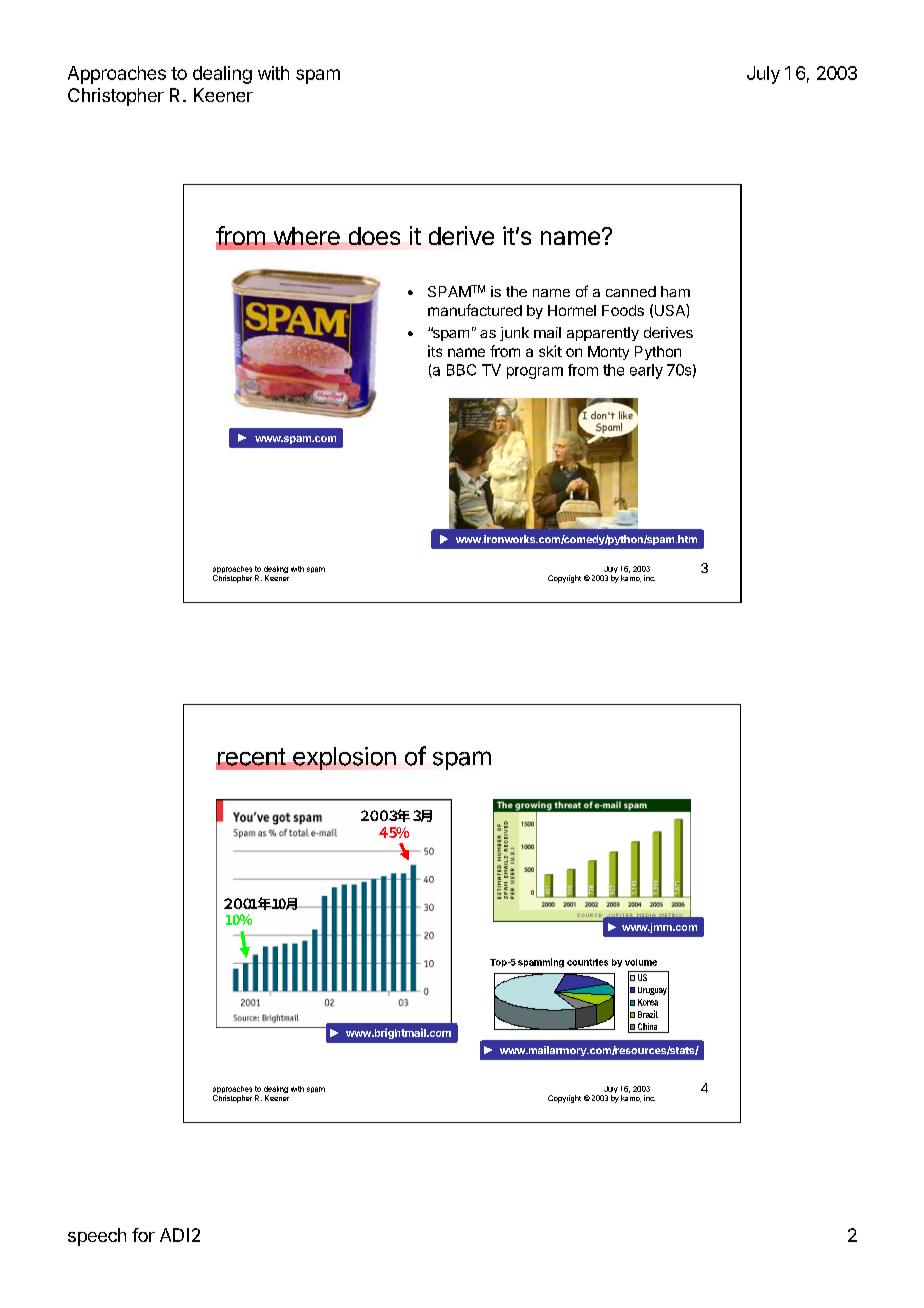  Describe the element at coordinates (97, 1237) in the page. I see `speech` at that location.
